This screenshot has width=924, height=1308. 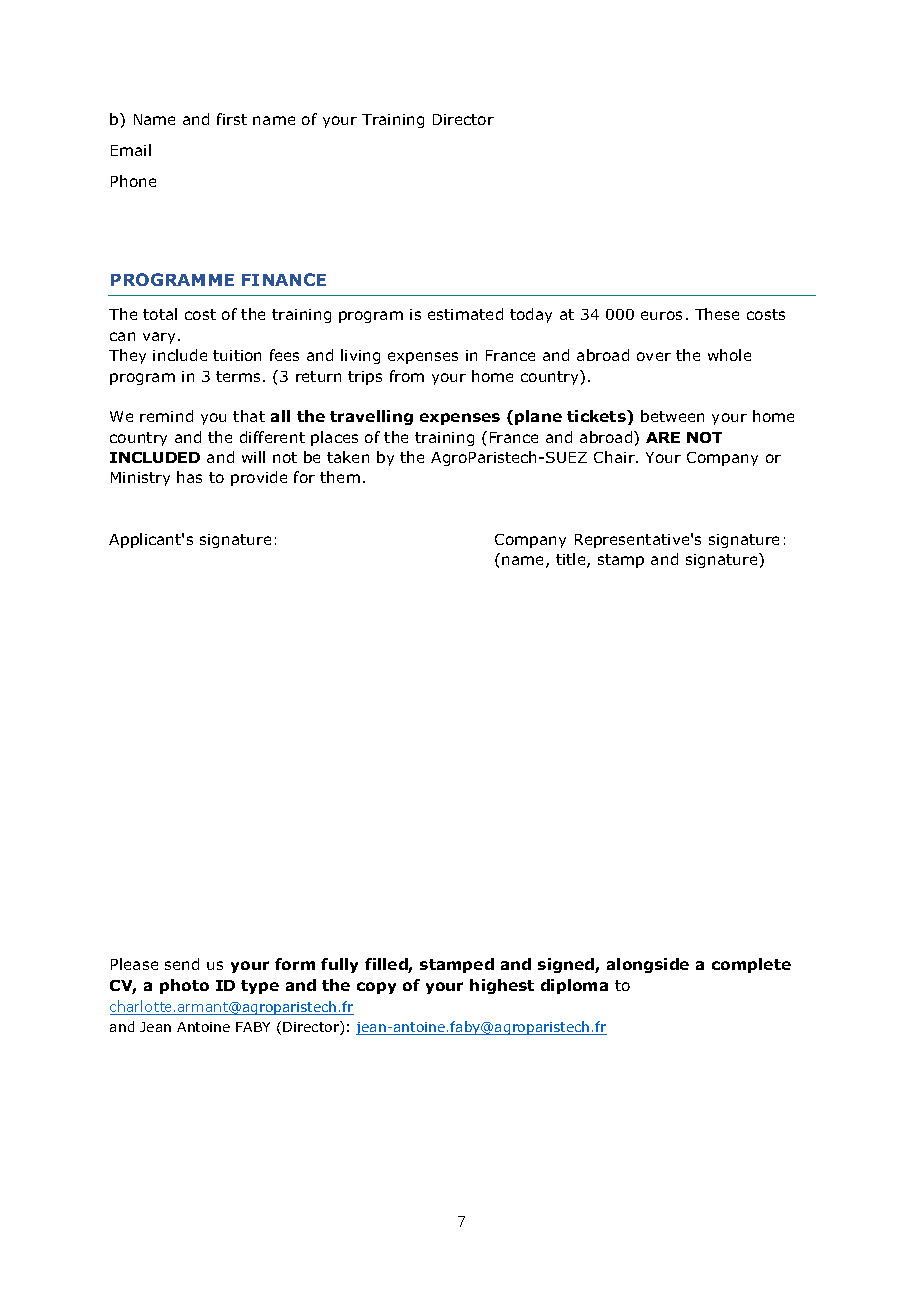 I want to click on Chair, so click(x=615, y=457).
